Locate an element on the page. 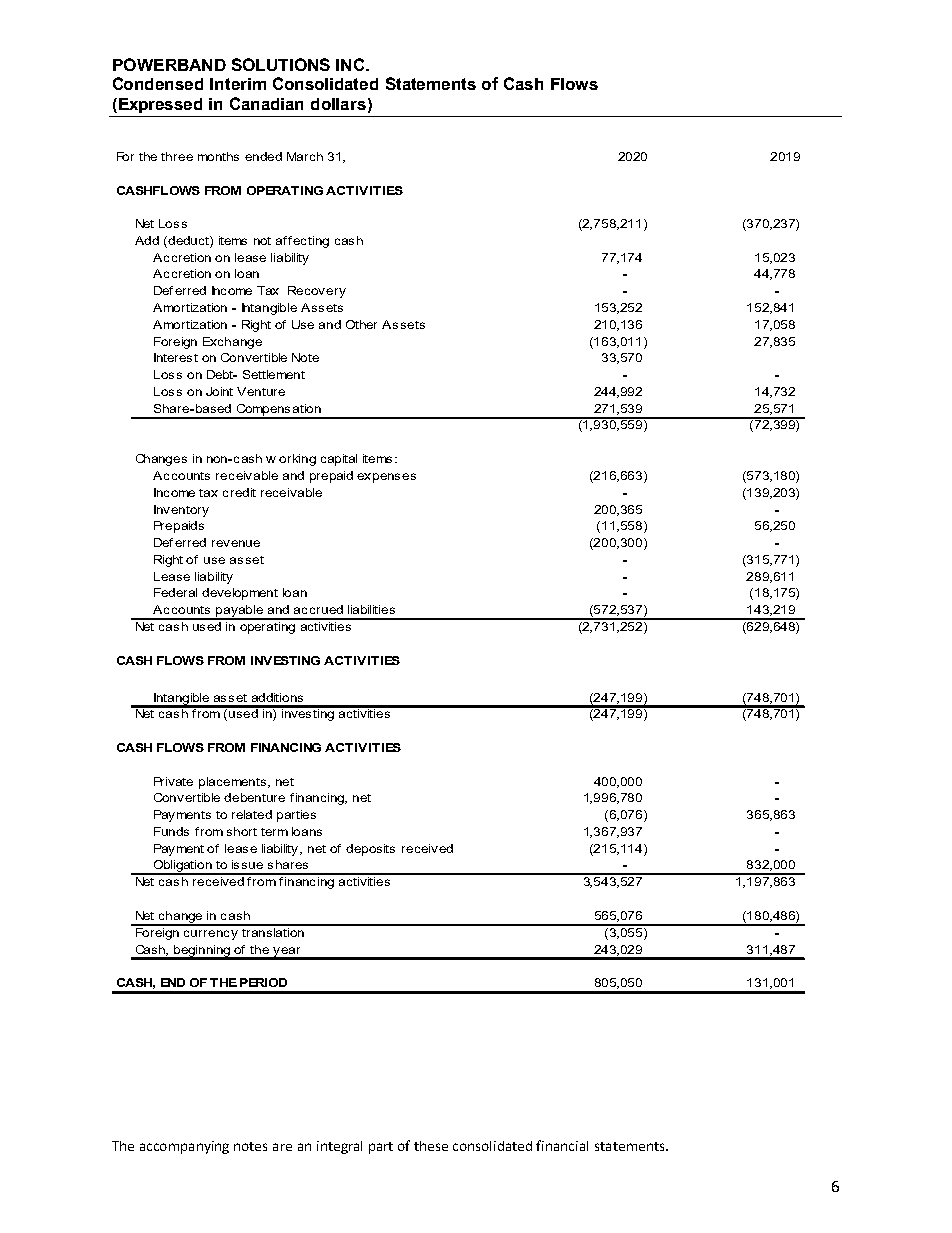 The image size is (952, 1233). integral is located at coordinates (339, 1147).
